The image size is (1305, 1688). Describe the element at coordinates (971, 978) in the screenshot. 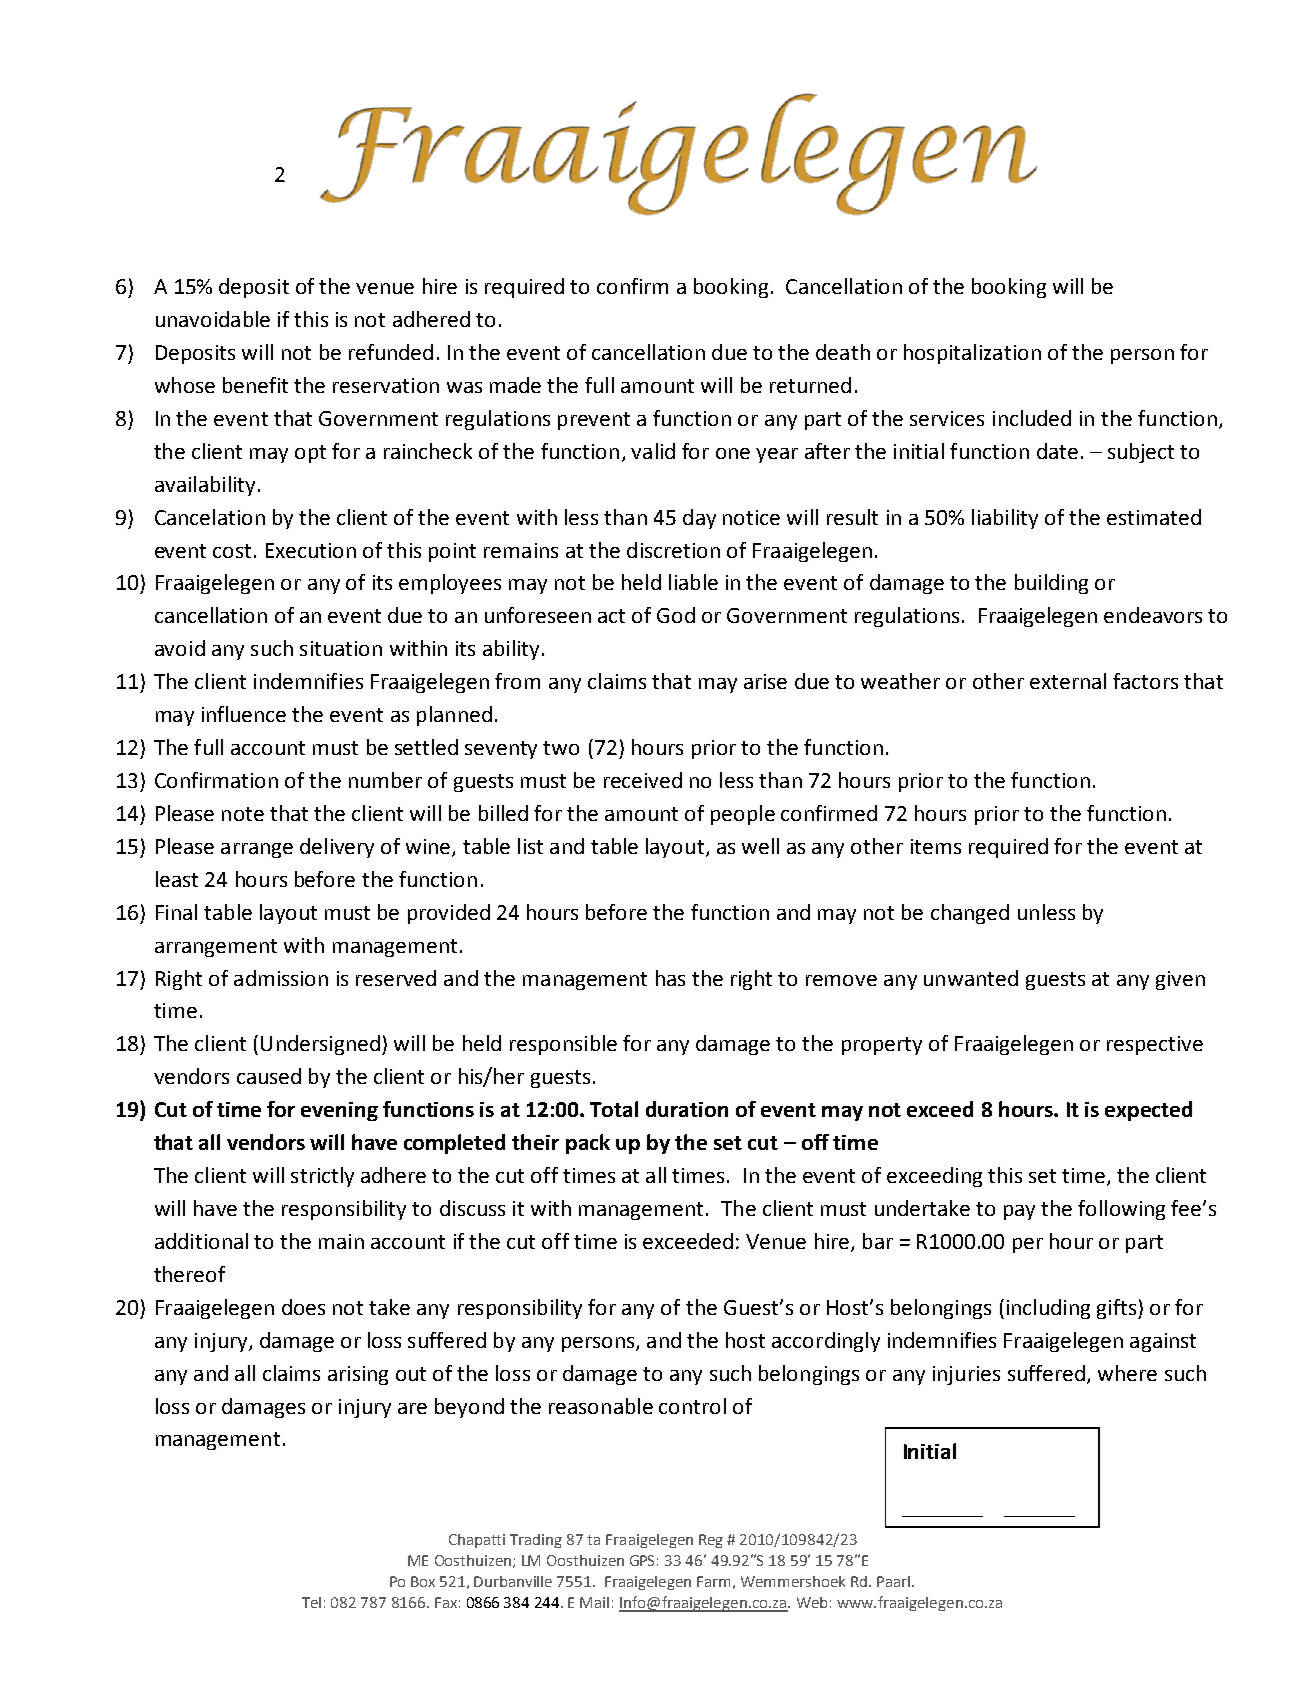

I see `unwanted` at that location.
